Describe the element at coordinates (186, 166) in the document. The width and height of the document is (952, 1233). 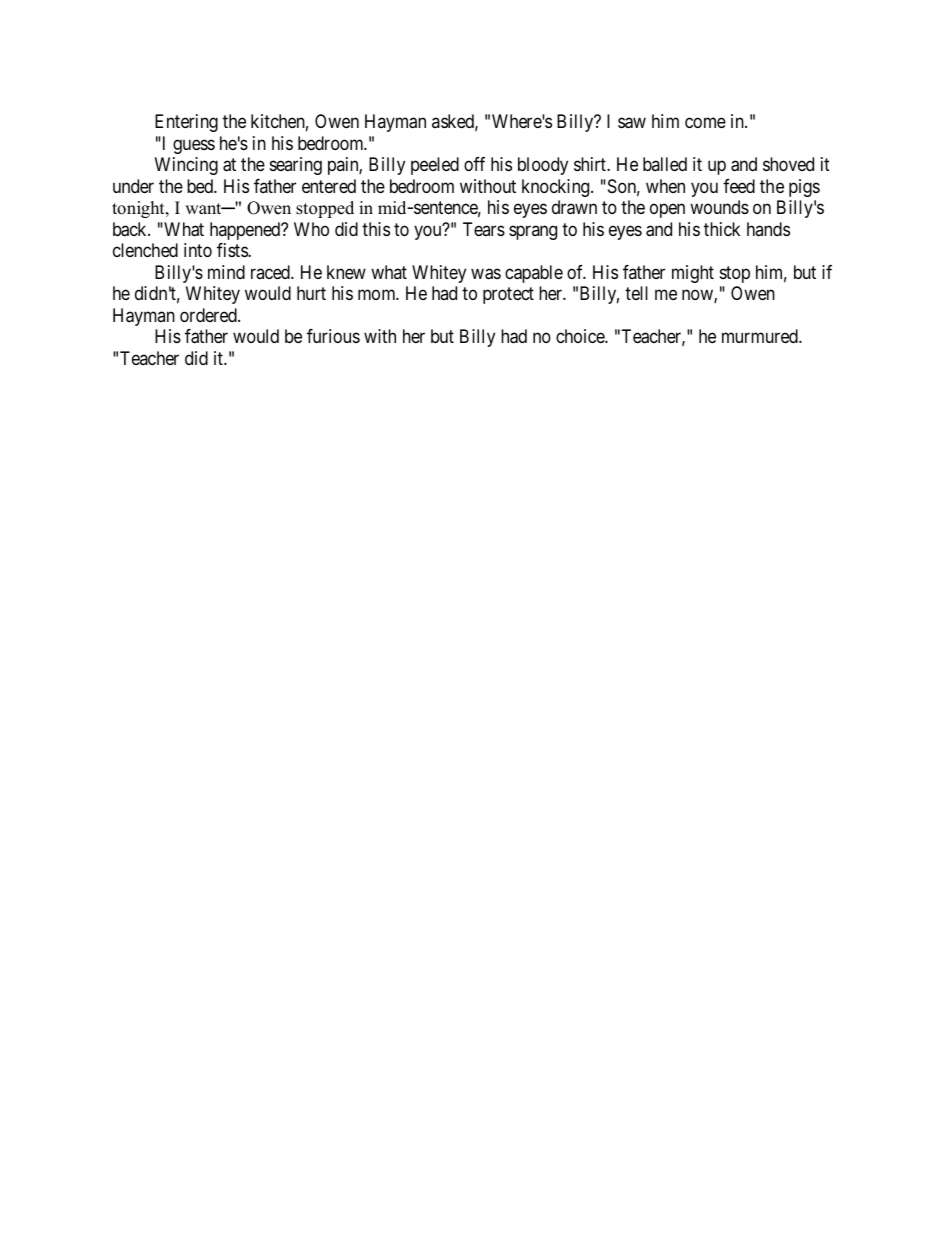
I see `Wincing` at that location.
